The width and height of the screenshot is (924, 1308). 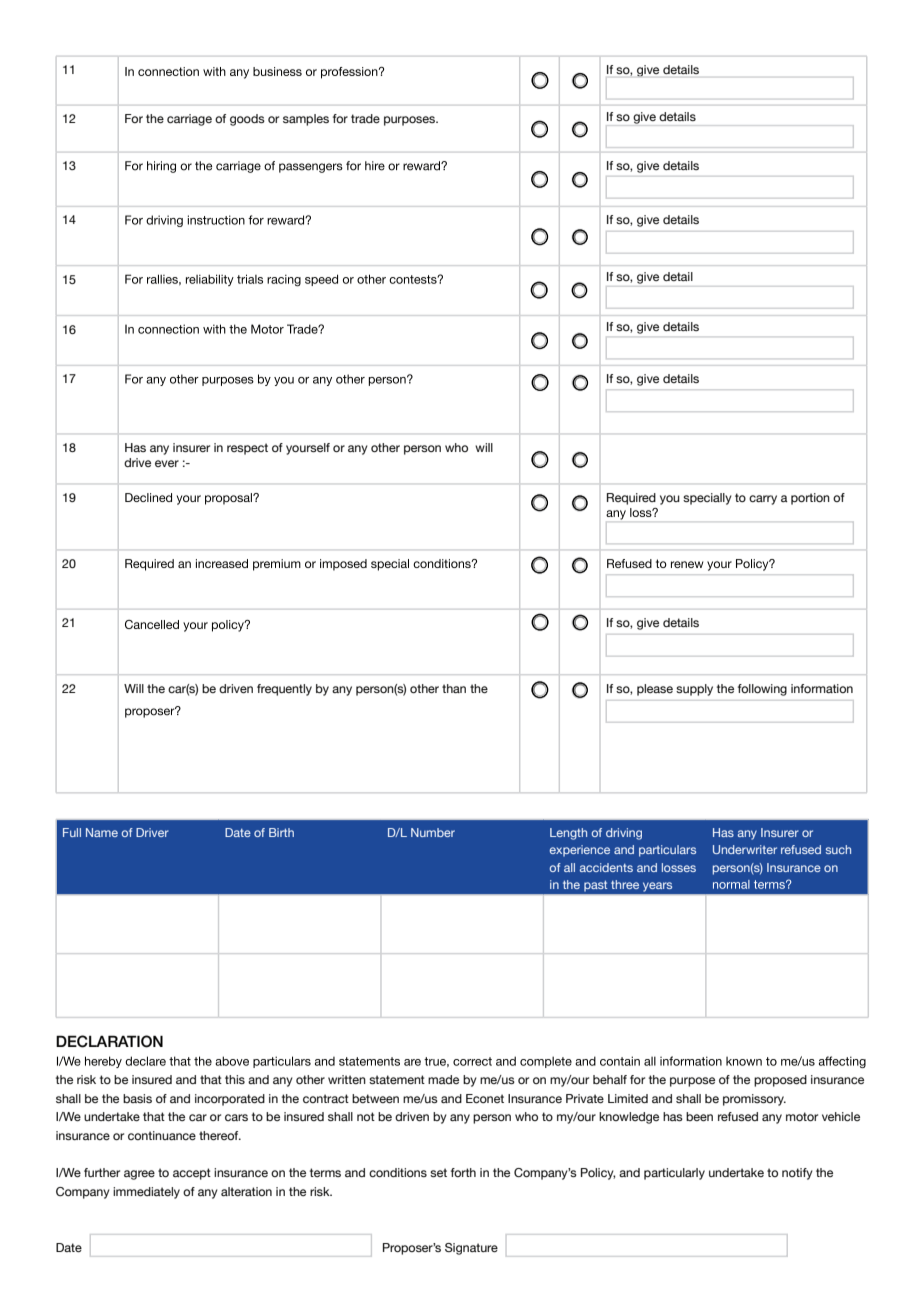 I want to click on samples, so click(x=306, y=120).
